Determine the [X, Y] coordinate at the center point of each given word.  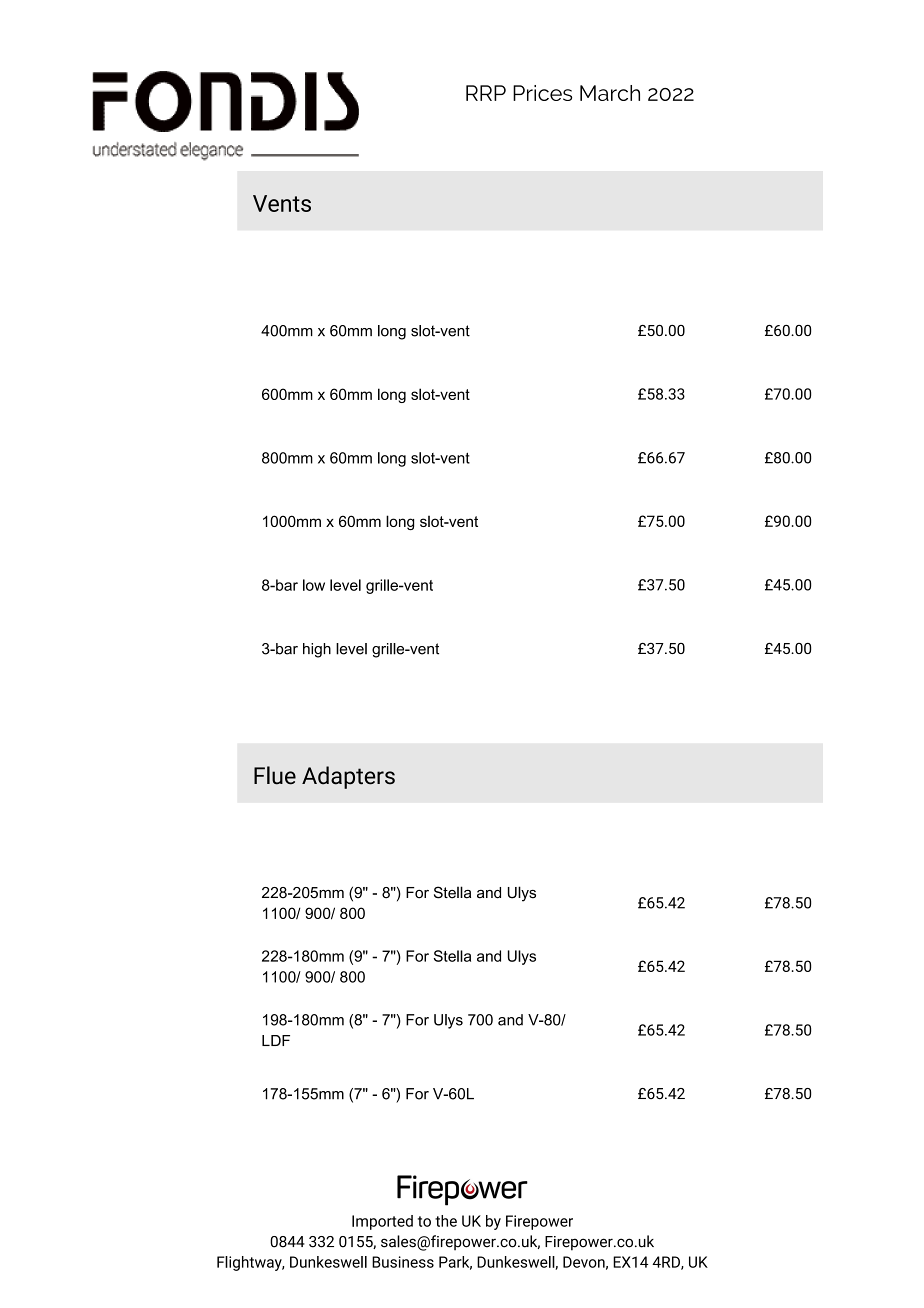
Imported [382, 1222]
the [446, 1221]
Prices [542, 93]
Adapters [348, 777]
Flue [275, 775]
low [314, 585]
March [610, 93]
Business [403, 1262]
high [317, 650]
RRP [486, 93]
